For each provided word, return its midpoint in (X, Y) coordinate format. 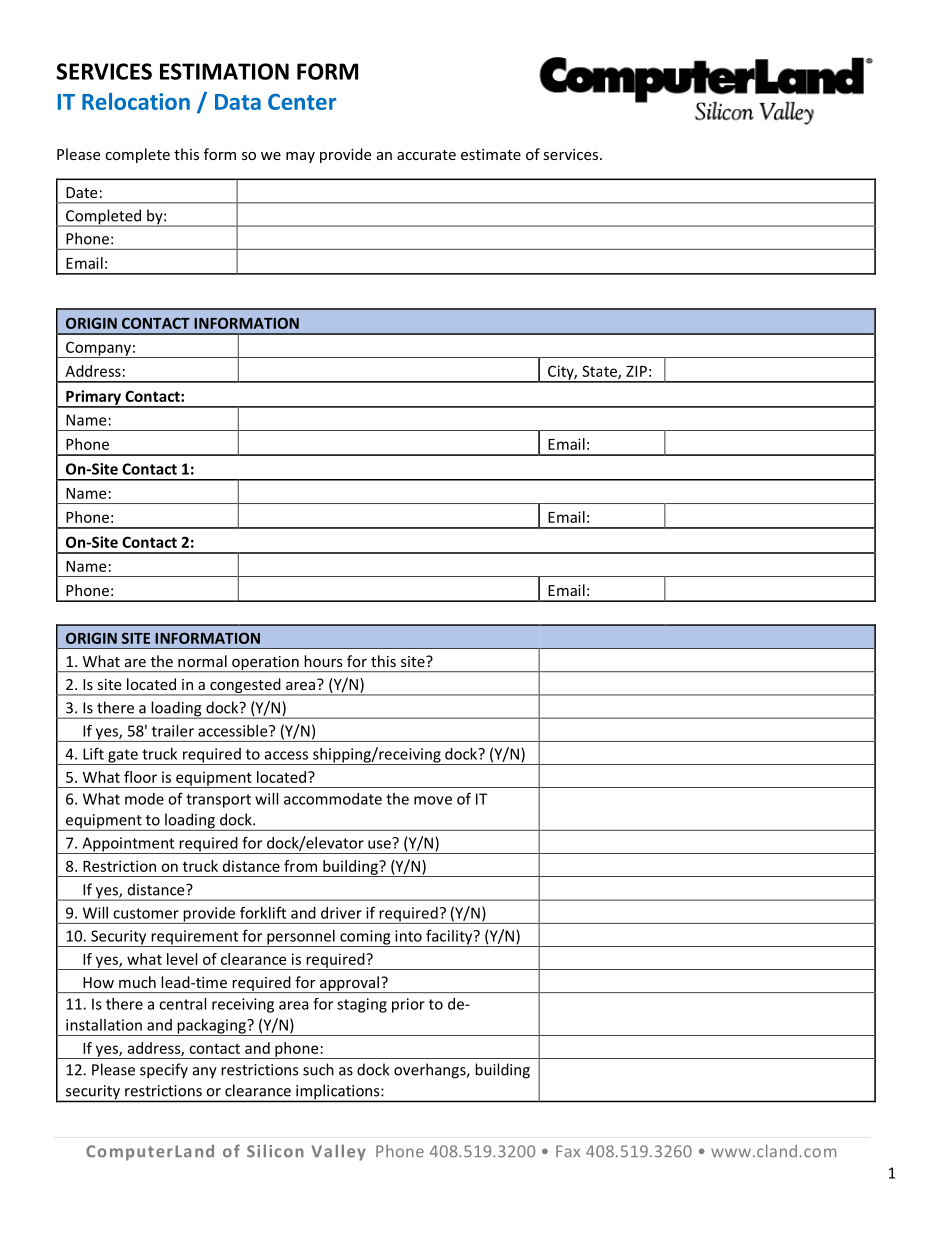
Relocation (136, 101)
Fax (568, 1151)
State (600, 372)
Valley (339, 1152)
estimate (491, 154)
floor (140, 777)
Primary (94, 398)
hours (323, 661)
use (380, 843)
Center (302, 102)
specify (164, 1071)
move (433, 800)
